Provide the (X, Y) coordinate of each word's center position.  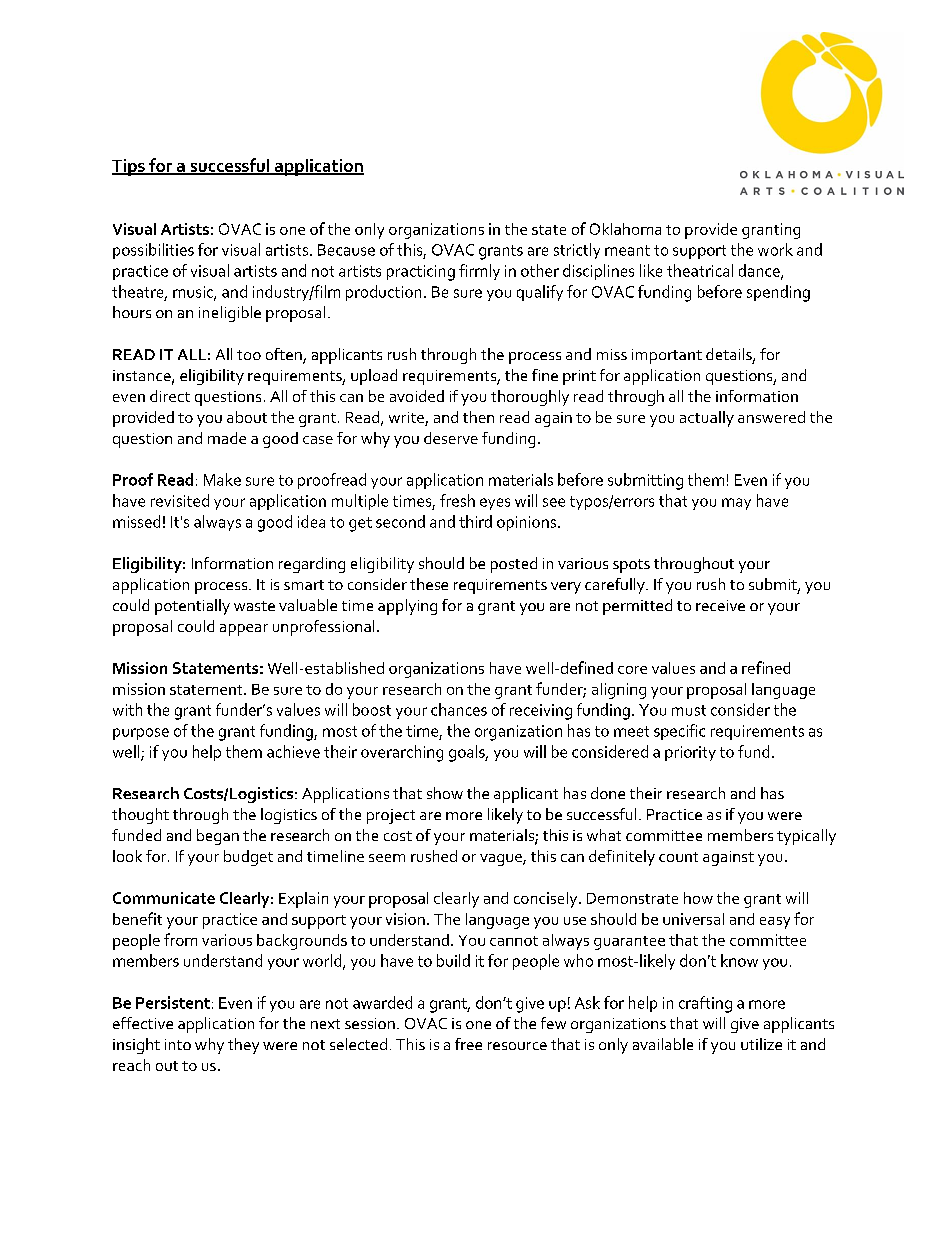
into (178, 1044)
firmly (479, 272)
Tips (129, 167)
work (775, 249)
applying (407, 607)
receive (720, 605)
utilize (761, 1044)
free (468, 1044)
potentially (192, 607)
